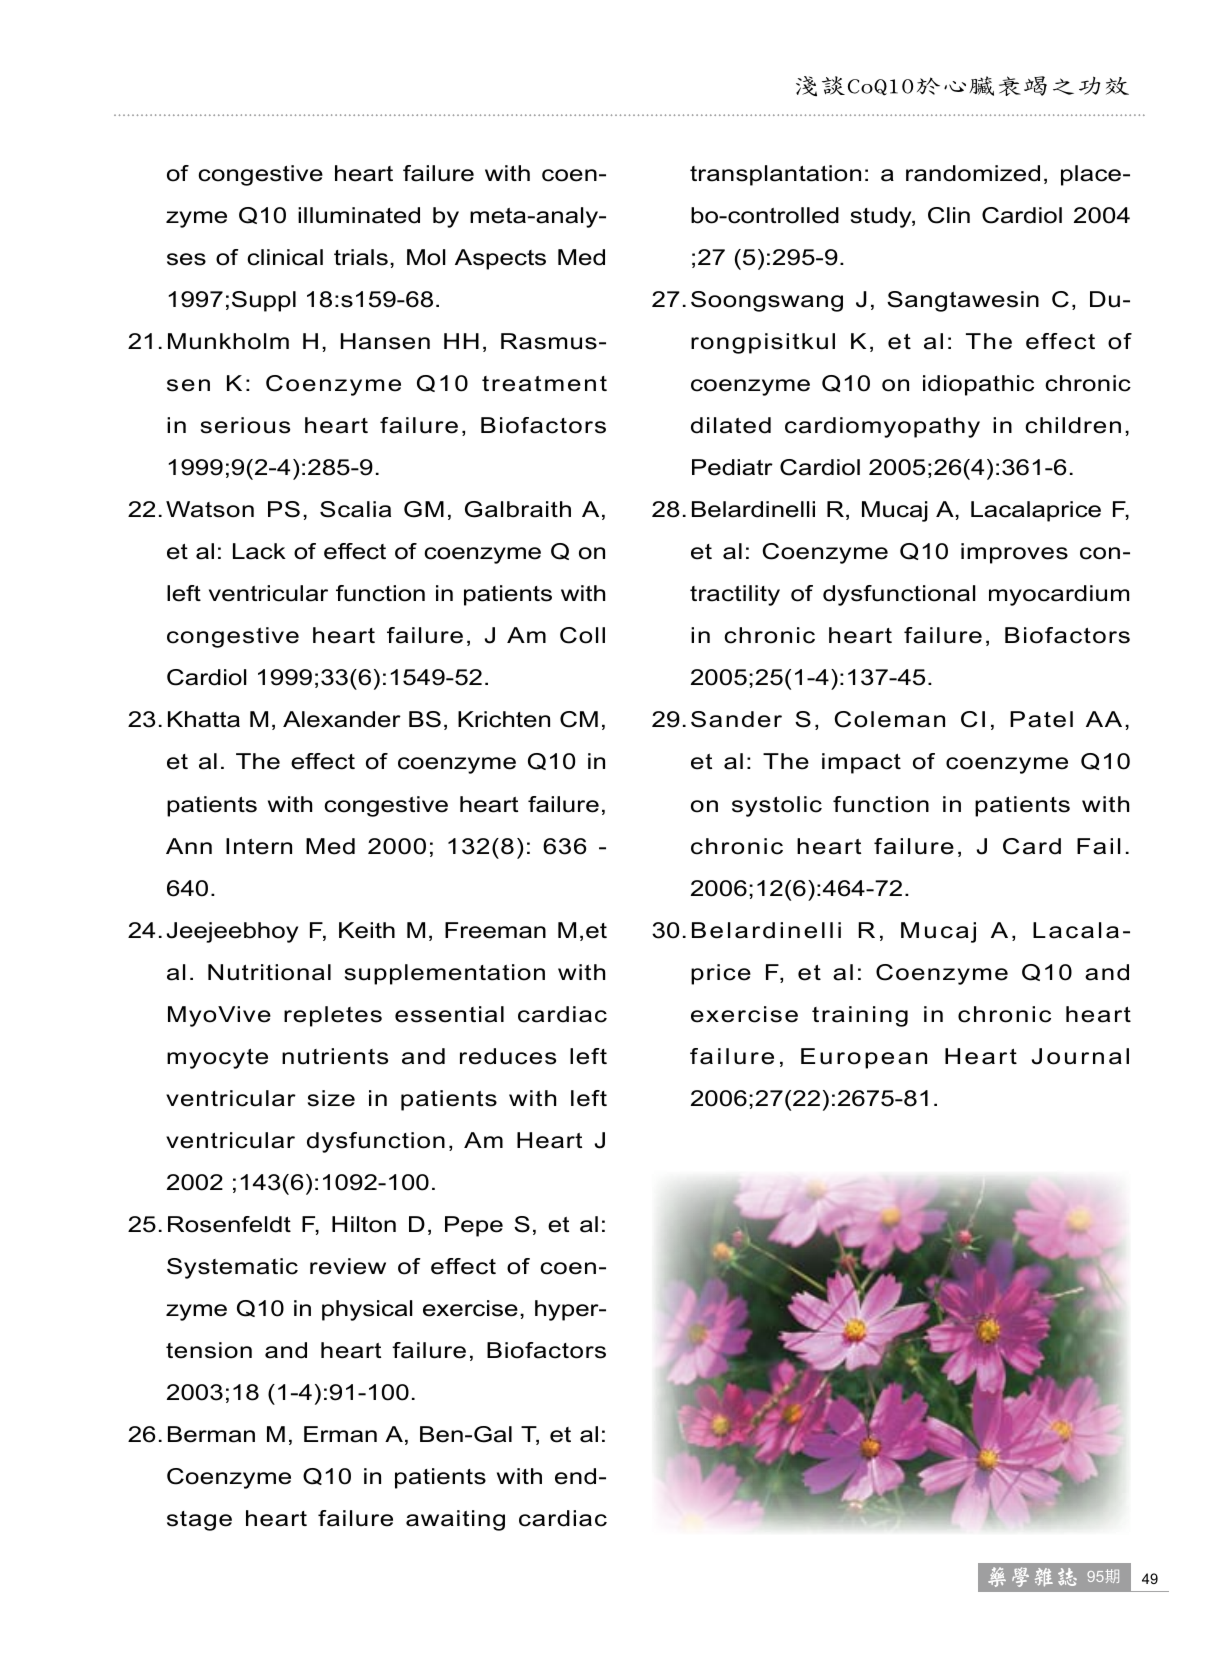 The image size is (1214, 1662). What do you see at coordinates (777, 806) in the screenshot?
I see `systolic` at bounding box center [777, 806].
